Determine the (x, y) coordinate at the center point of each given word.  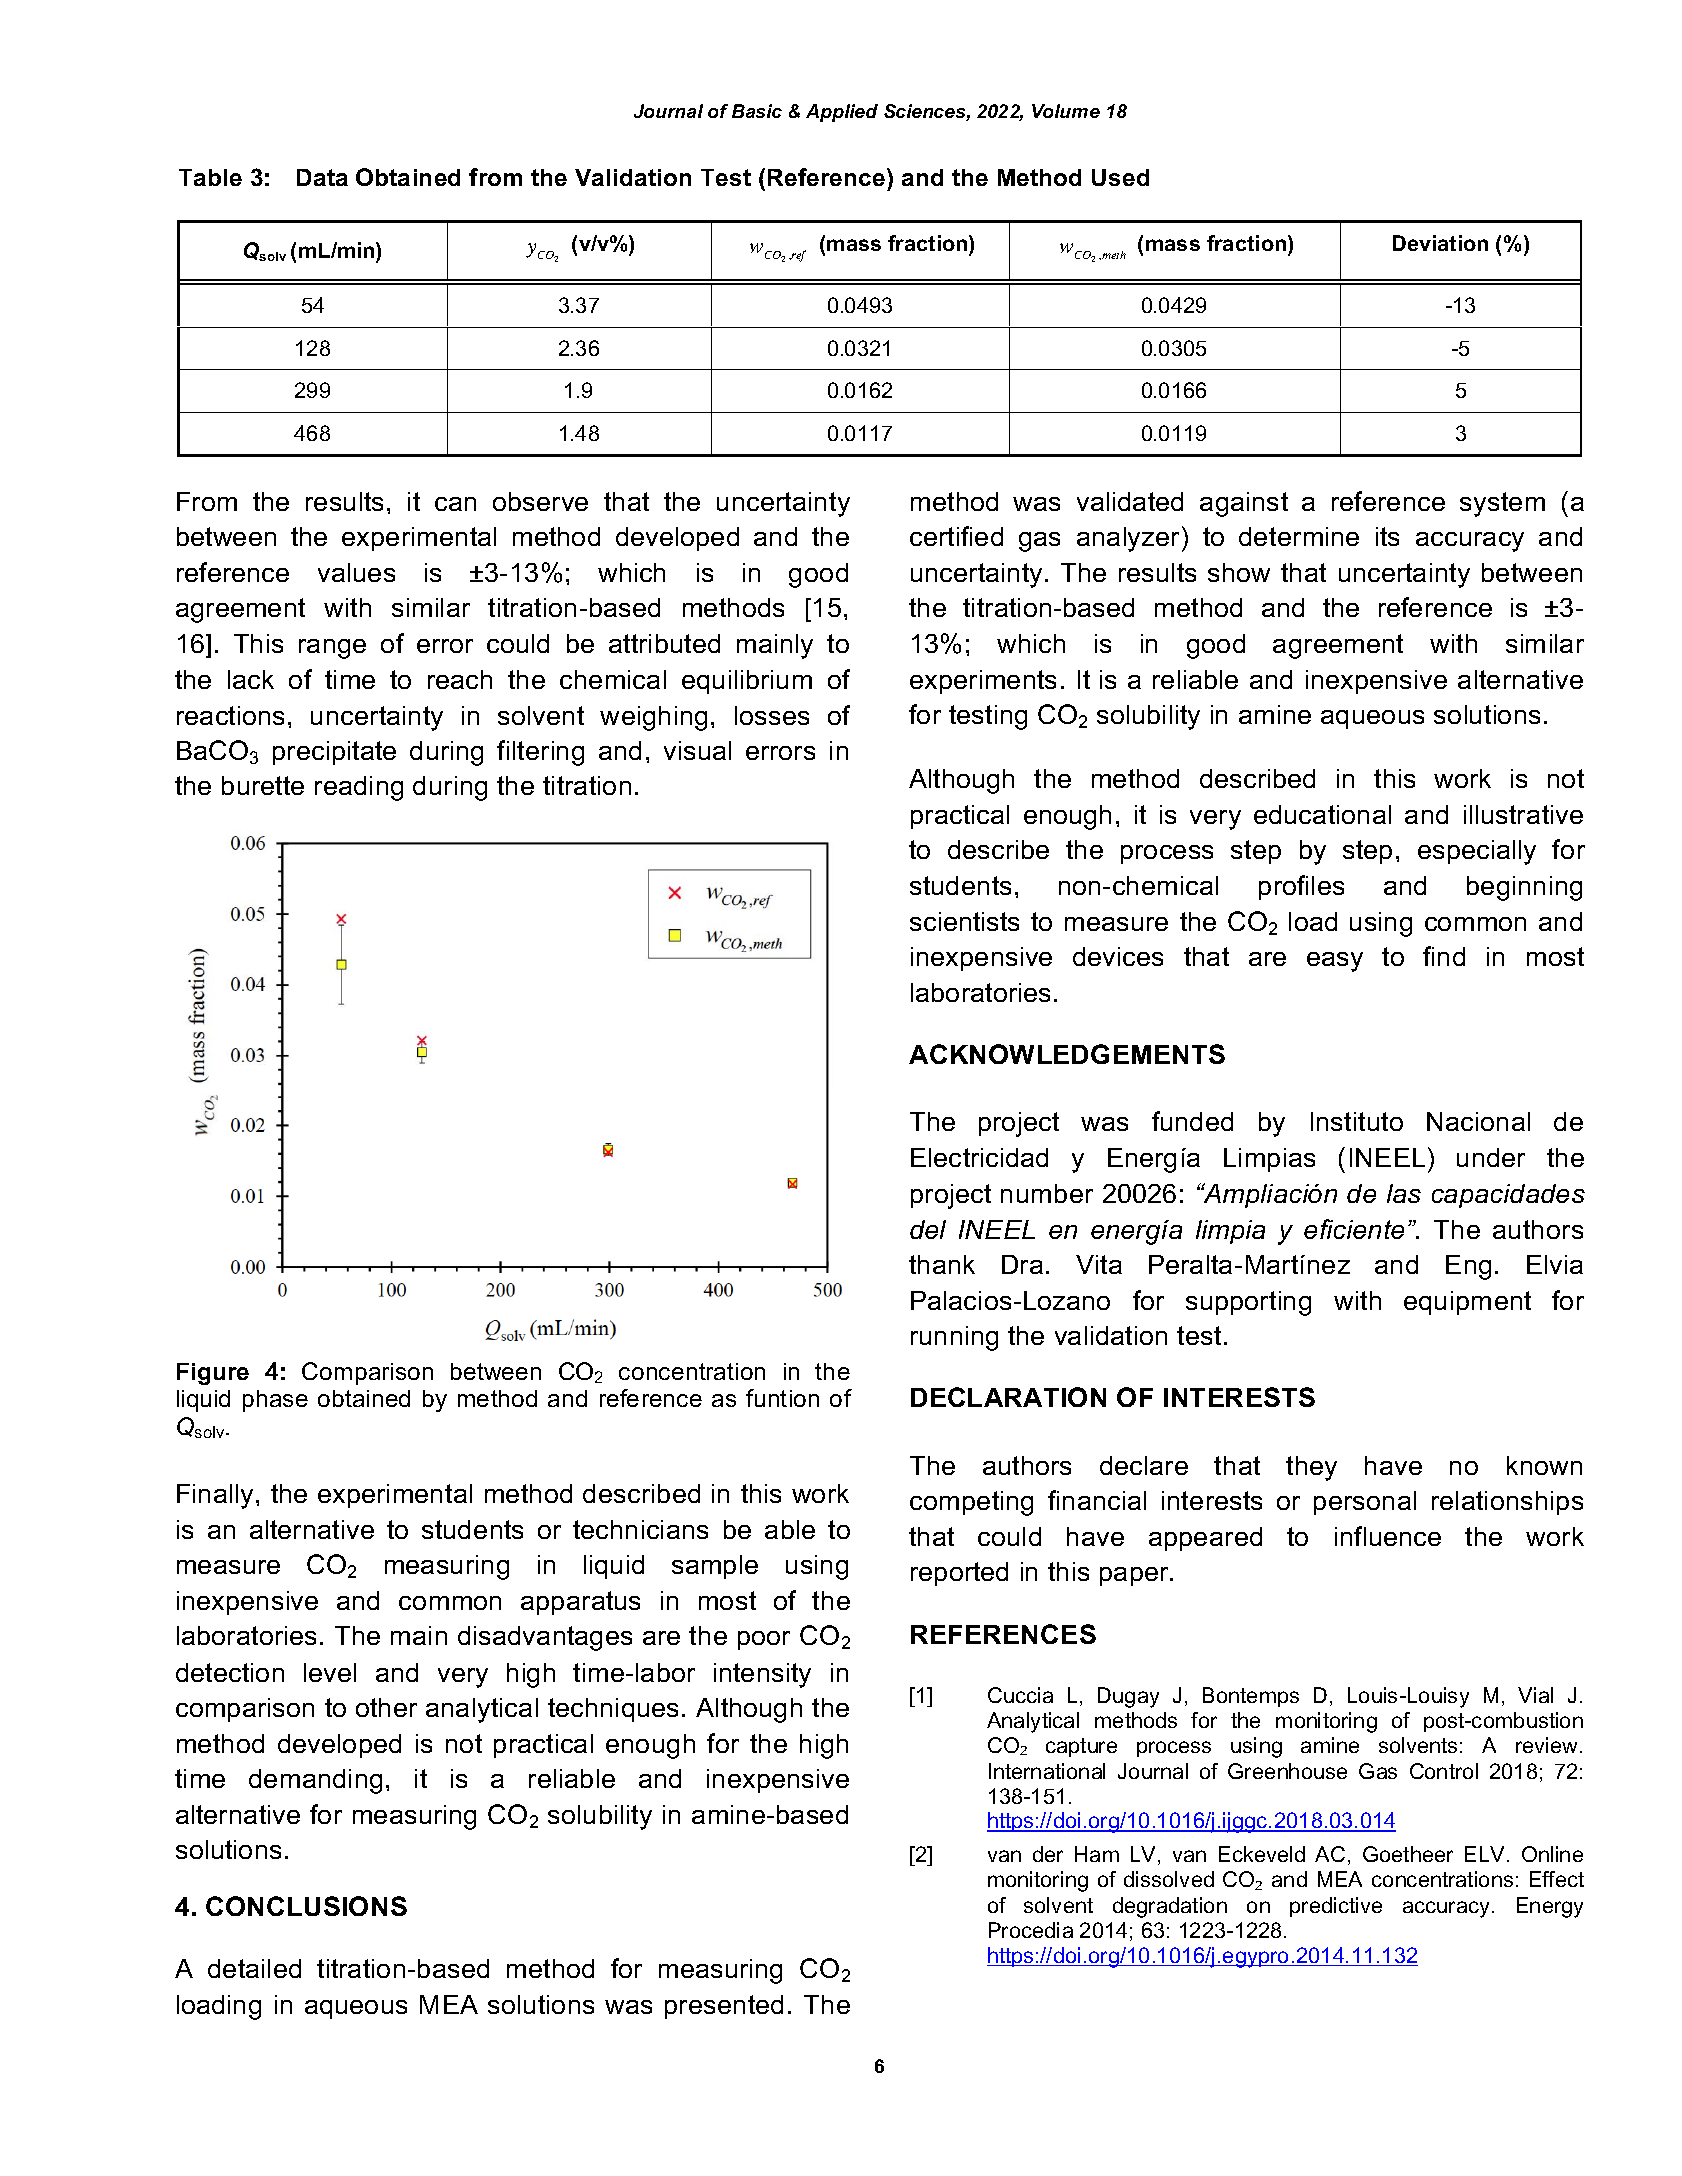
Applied (842, 113)
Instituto (1357, 1121)
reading (359, 788)
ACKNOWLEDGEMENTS (1067, 1054)
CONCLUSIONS (306, 1906)
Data (322, 177)
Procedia (1031, 1930)
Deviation (1440, 243)
